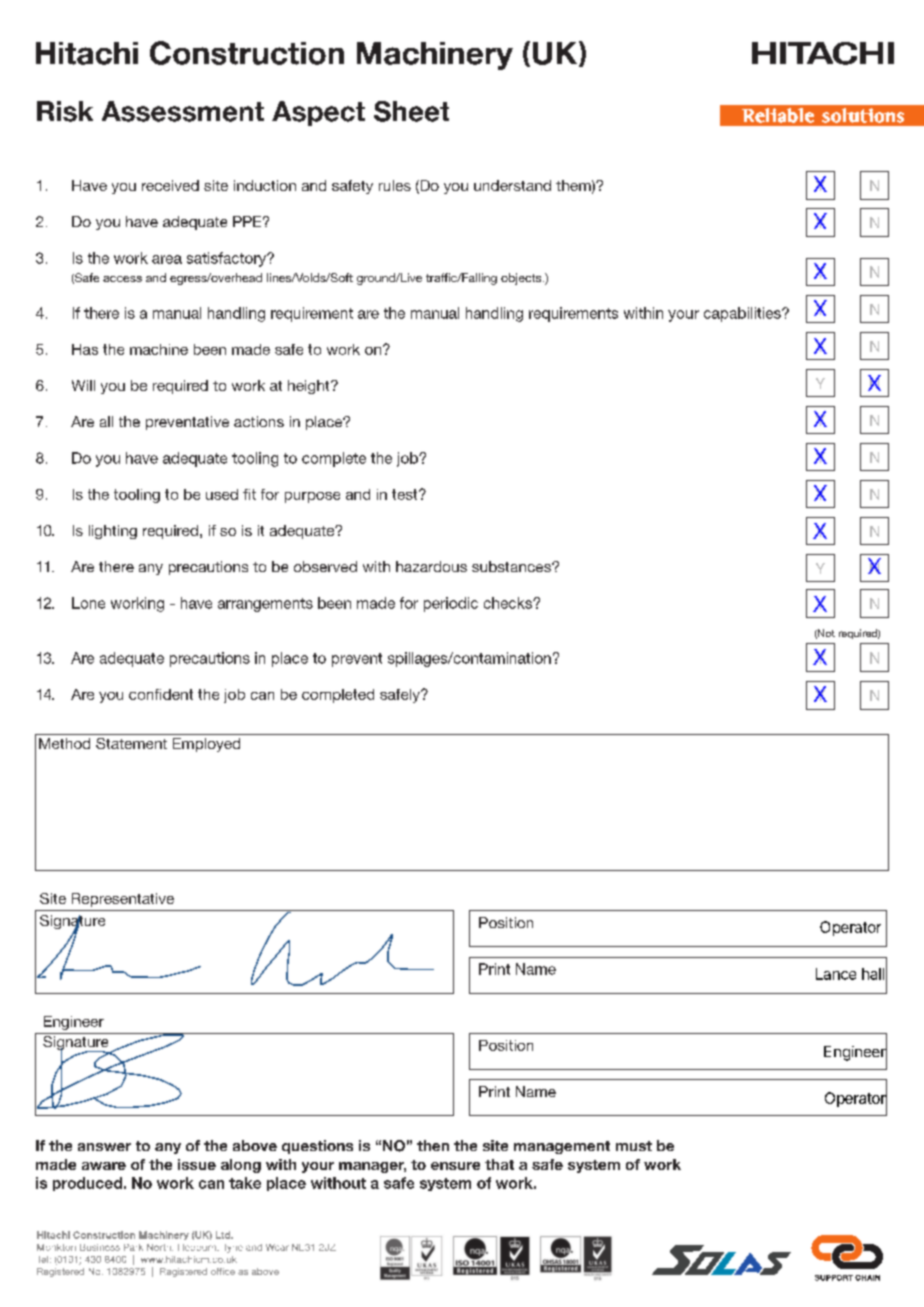  Describe the element at coordinates (183, 111) in the page. I see `Assessment` at that location.
